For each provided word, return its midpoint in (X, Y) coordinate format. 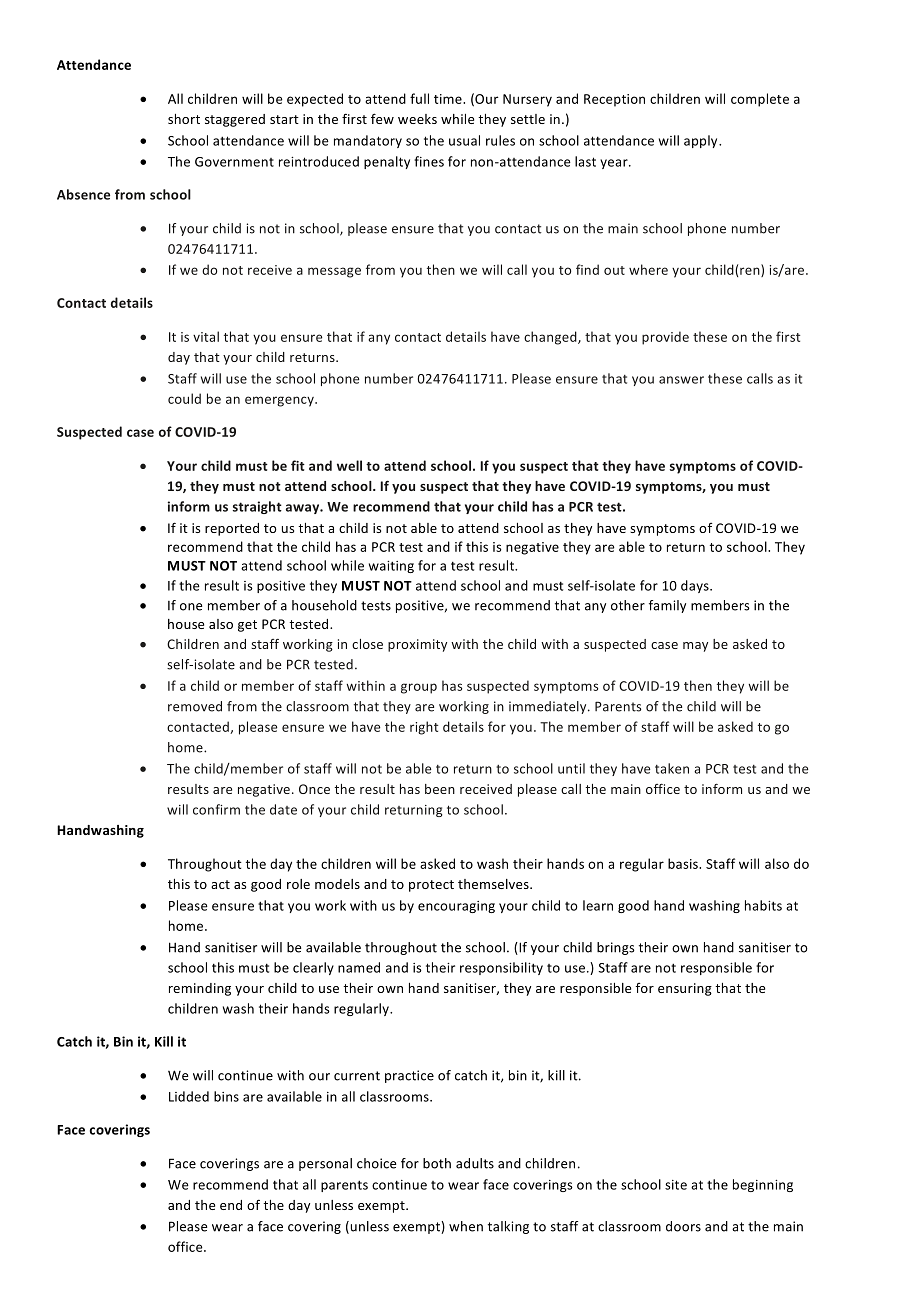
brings (616, 948)
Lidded (189, 1096)
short (184, 119)
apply (702, 141)
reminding (200, 989)
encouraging (456, 907)
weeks (417, 119)
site (676, 1185)
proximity (417, 645)
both (437, 1163)
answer (681, 380)
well (349, 465)
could (184, 398)
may (695, 647)
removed (195, 706)
